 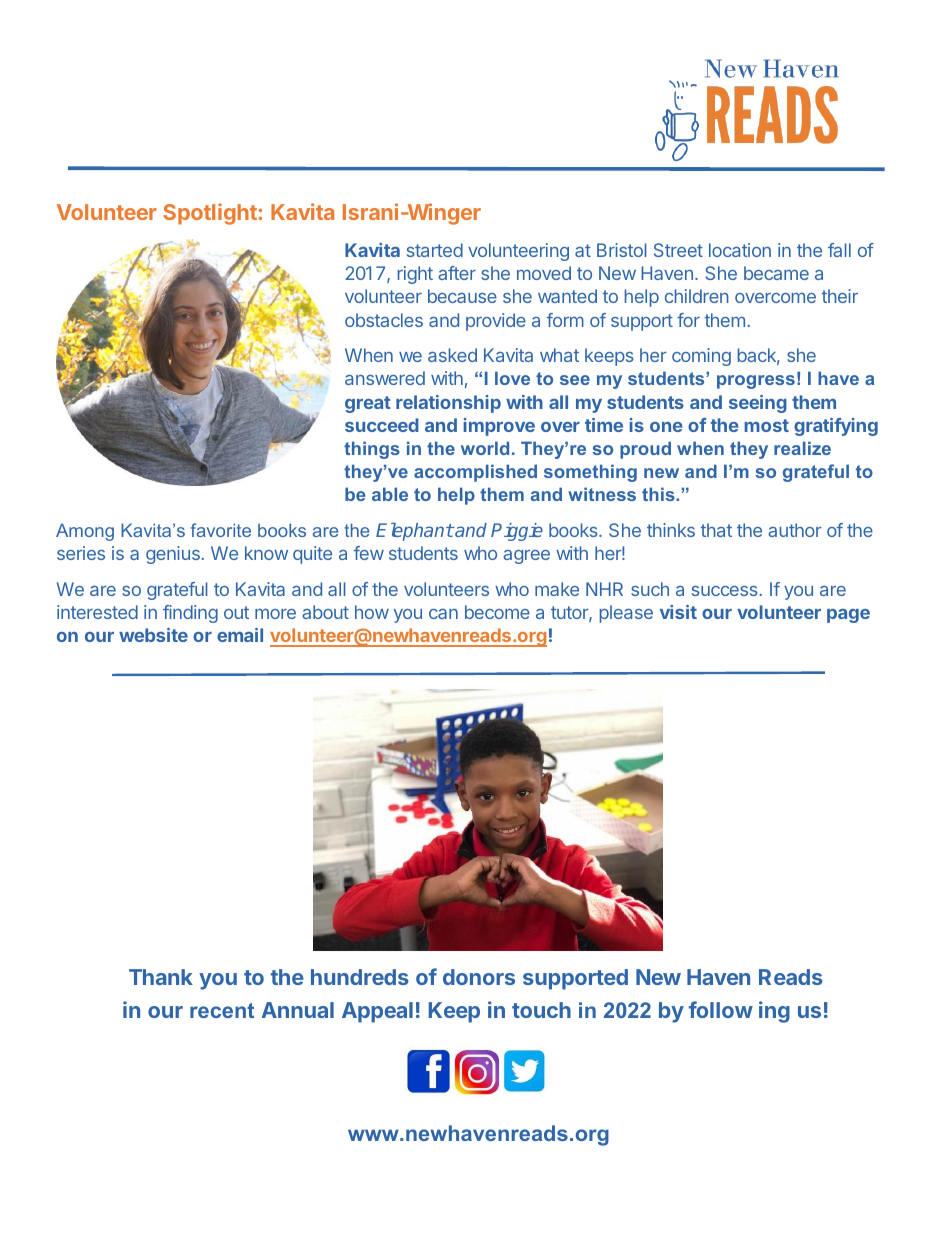 I want to click on follow, so click(x=721, y=1009).
